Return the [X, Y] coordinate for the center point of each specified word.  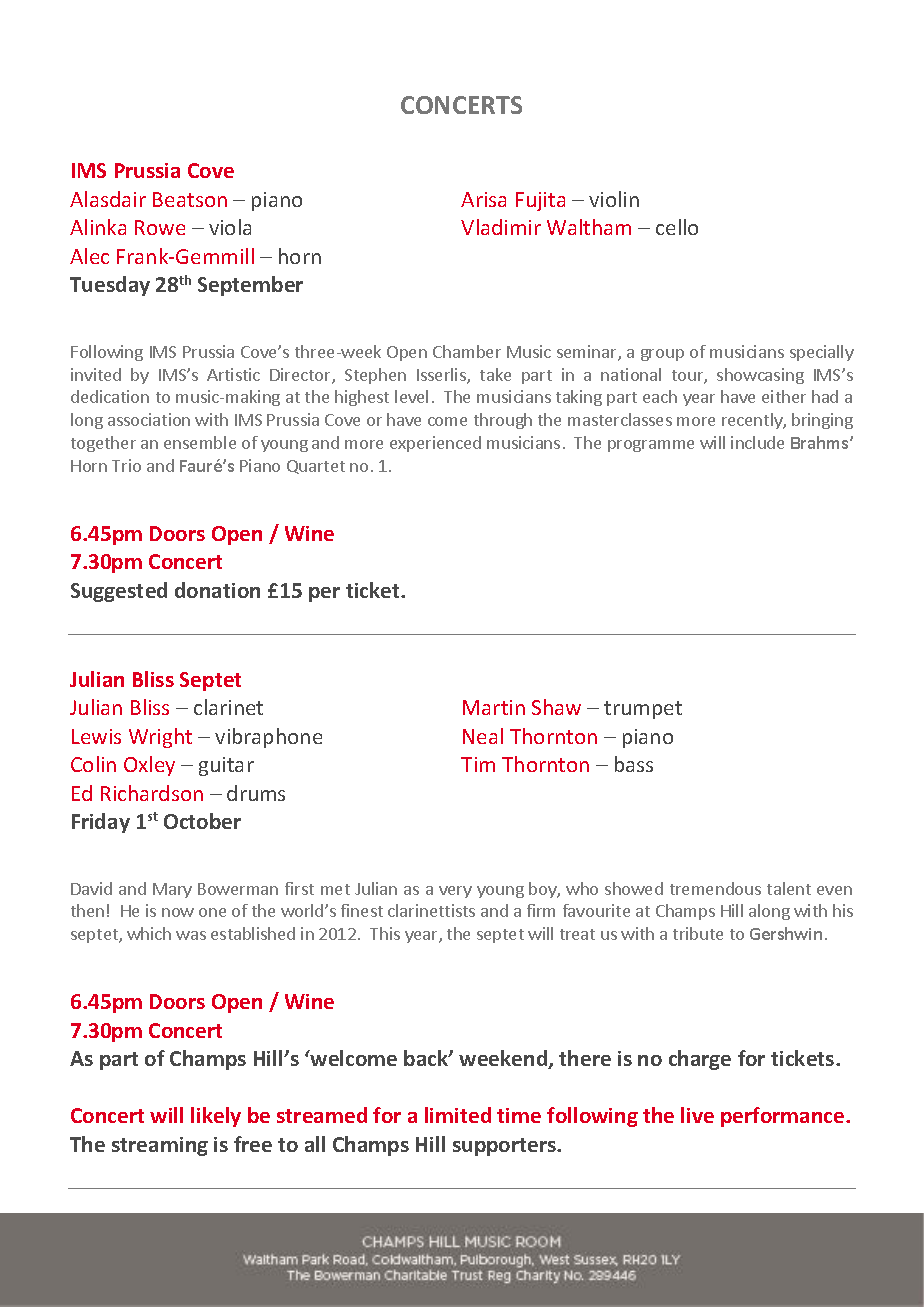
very [455, 892]
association [149, 419]
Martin [494, 707]
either [784, 396]
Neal [483, 736]
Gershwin [786, 933]
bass [634, 764]
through [503, 421]
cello [677, 227]
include [757, 442]
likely [216, 1117]
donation [217, 590]
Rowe [160, 227]
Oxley [149, 766]
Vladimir [501, 227]
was [191, 935]
